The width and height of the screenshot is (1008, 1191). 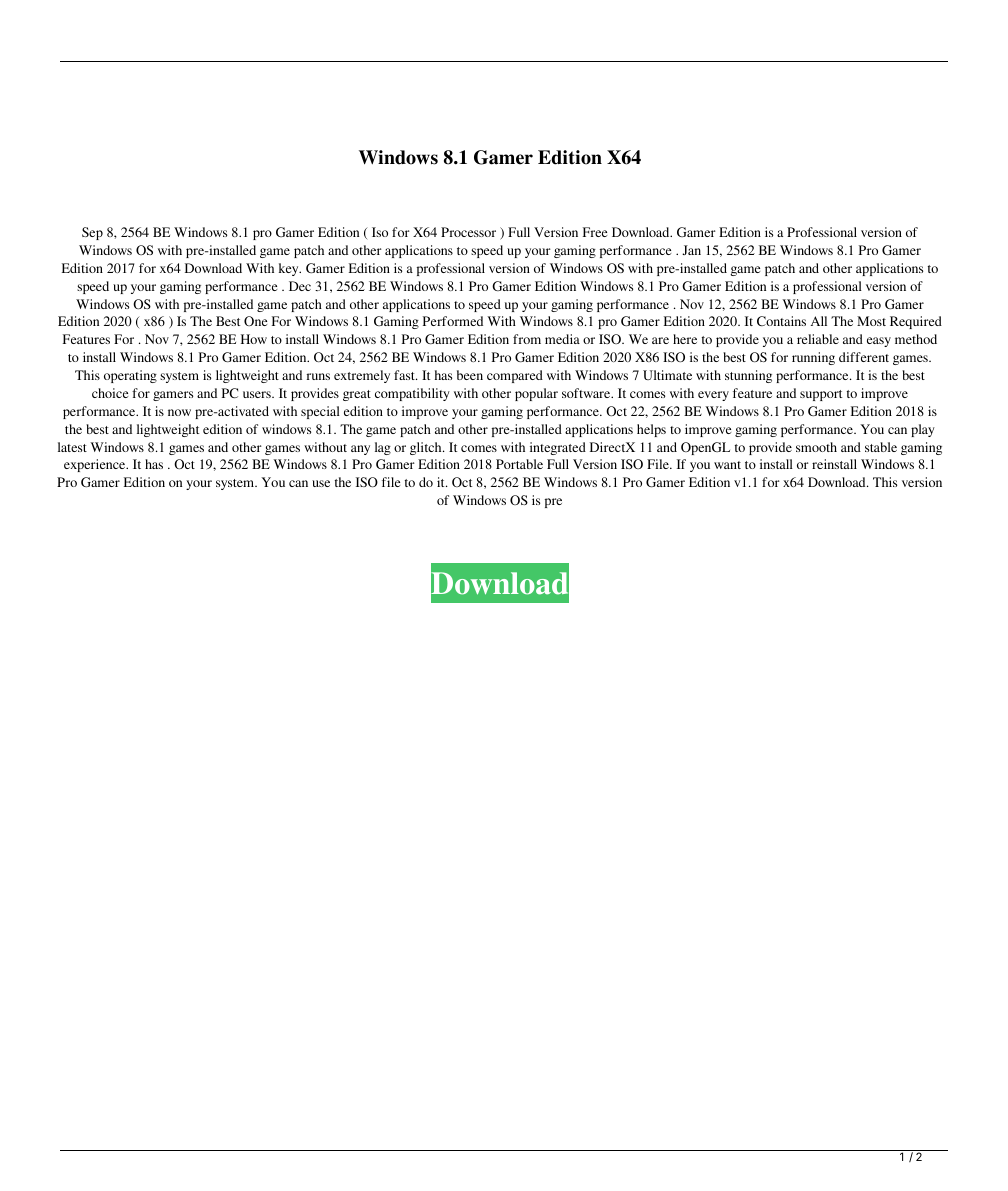 I want to click on How, so click(x=254, y=339).
